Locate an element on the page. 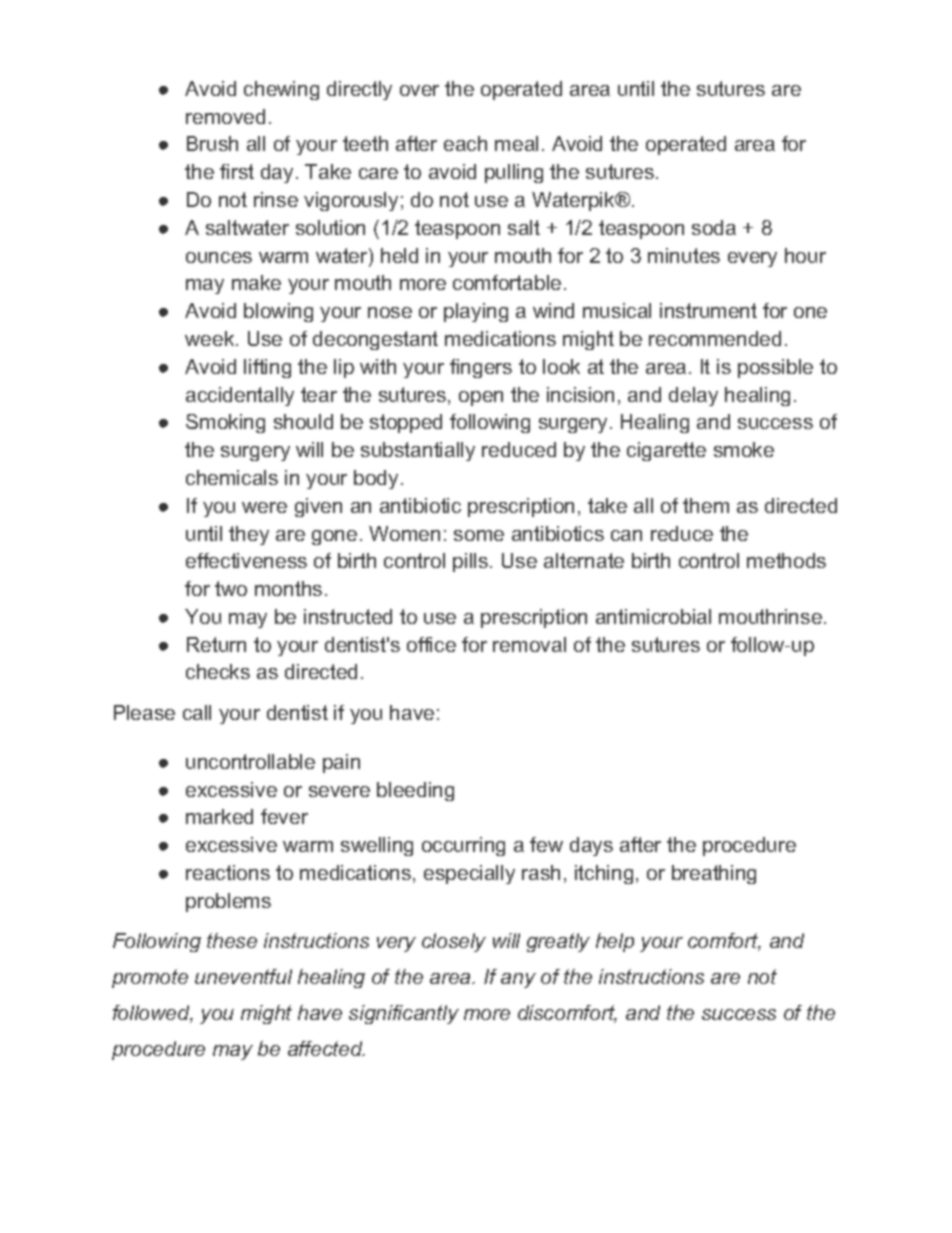 The image size is (952, 1233). pills is located at coordinates (470, 562).
